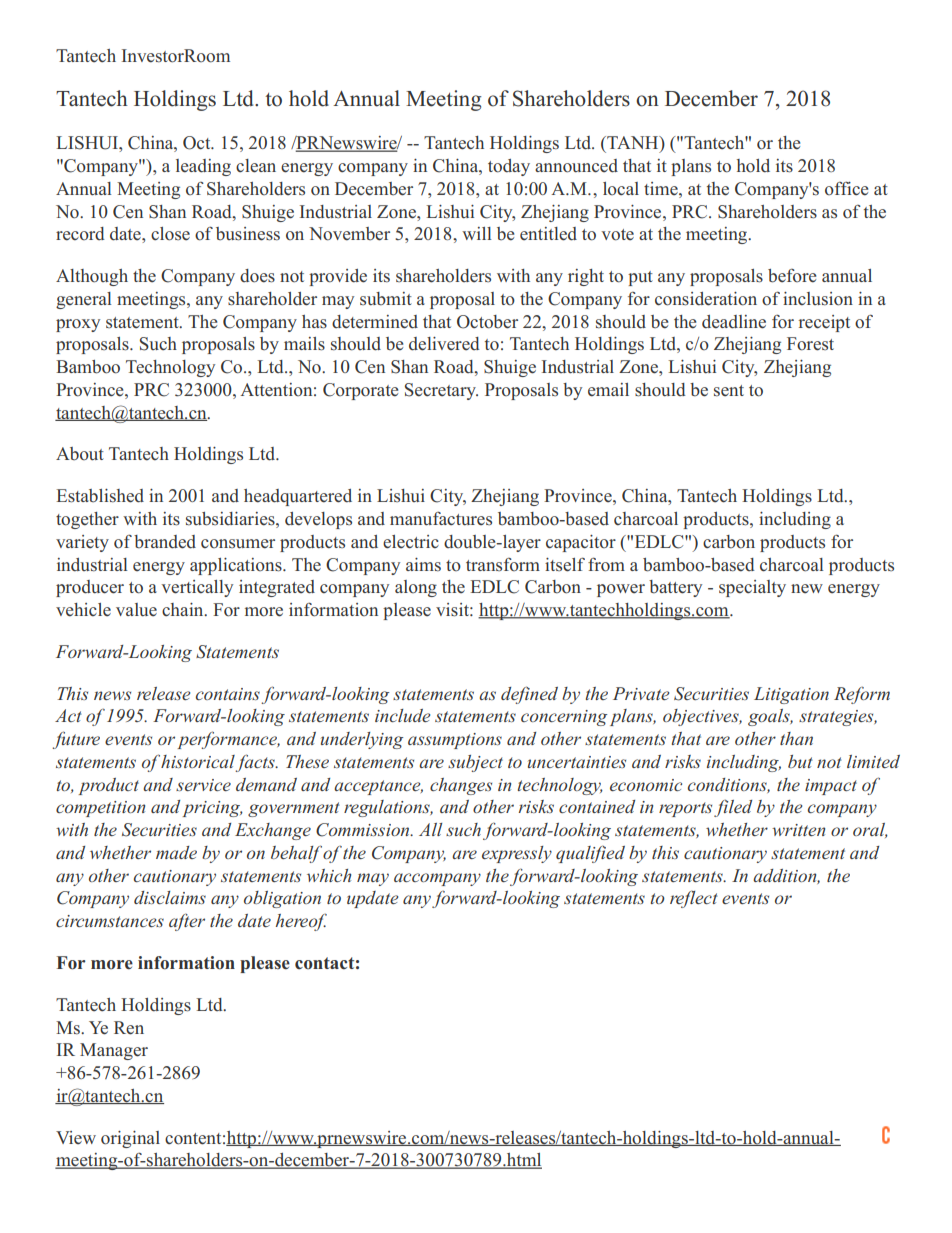  I want to click on office, so click(846, 189).
